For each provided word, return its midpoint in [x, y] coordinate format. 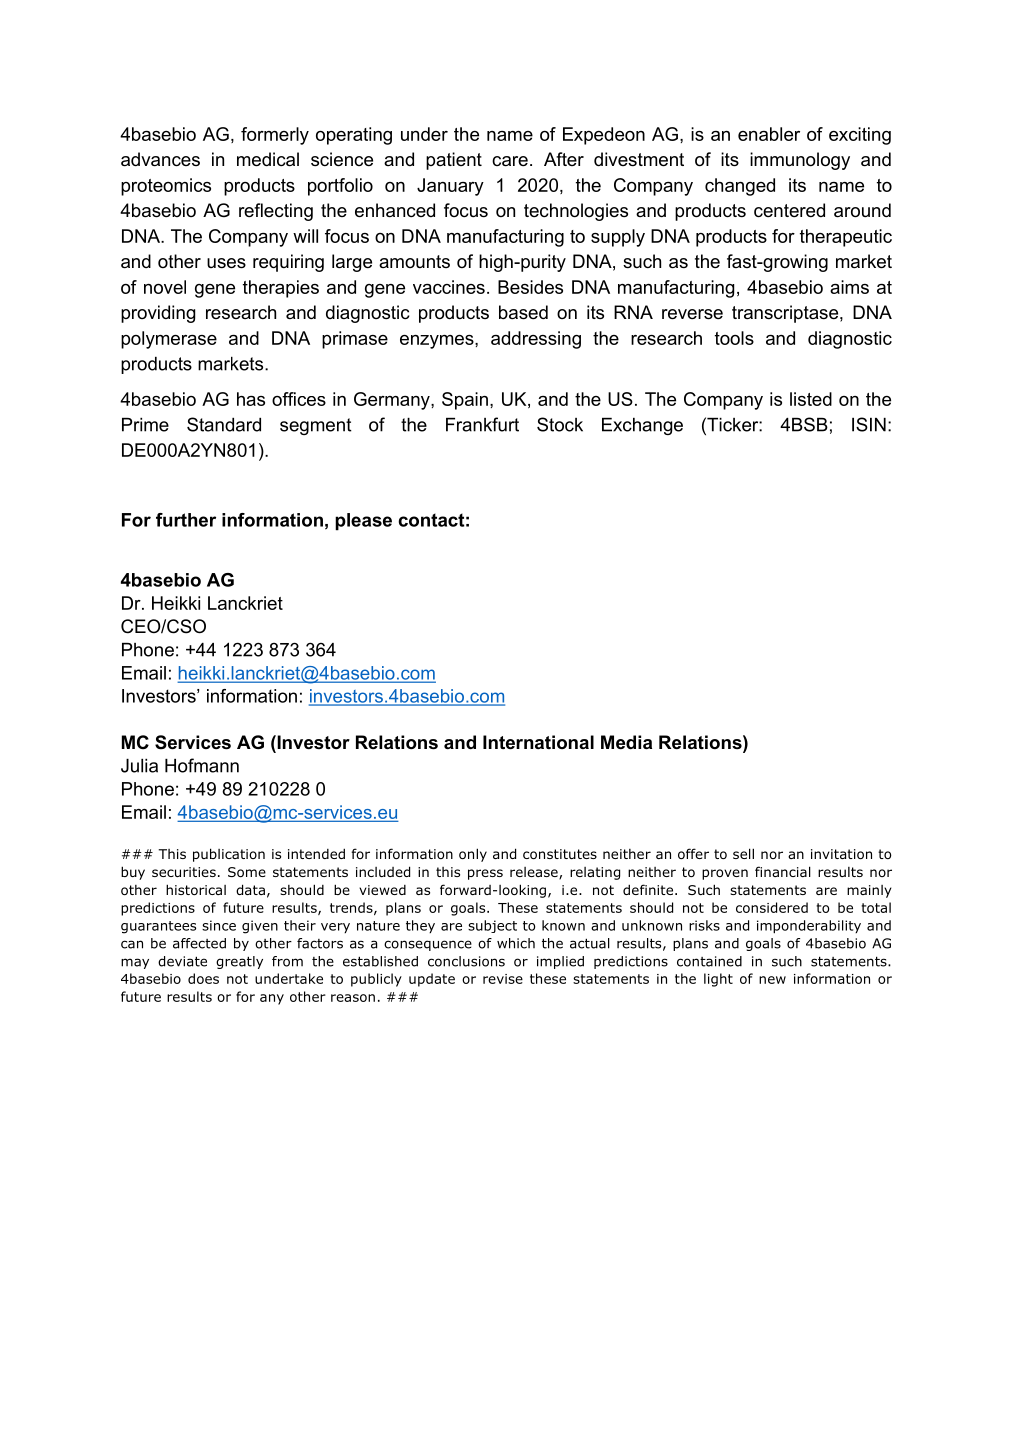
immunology [800, 161]
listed [811, 399]
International [538, 742]
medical [268, 159]
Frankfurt [482, 424]
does [203, 978]
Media [626, 742]
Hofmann [202, 765]
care [510, 161]
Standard [224, 424]
